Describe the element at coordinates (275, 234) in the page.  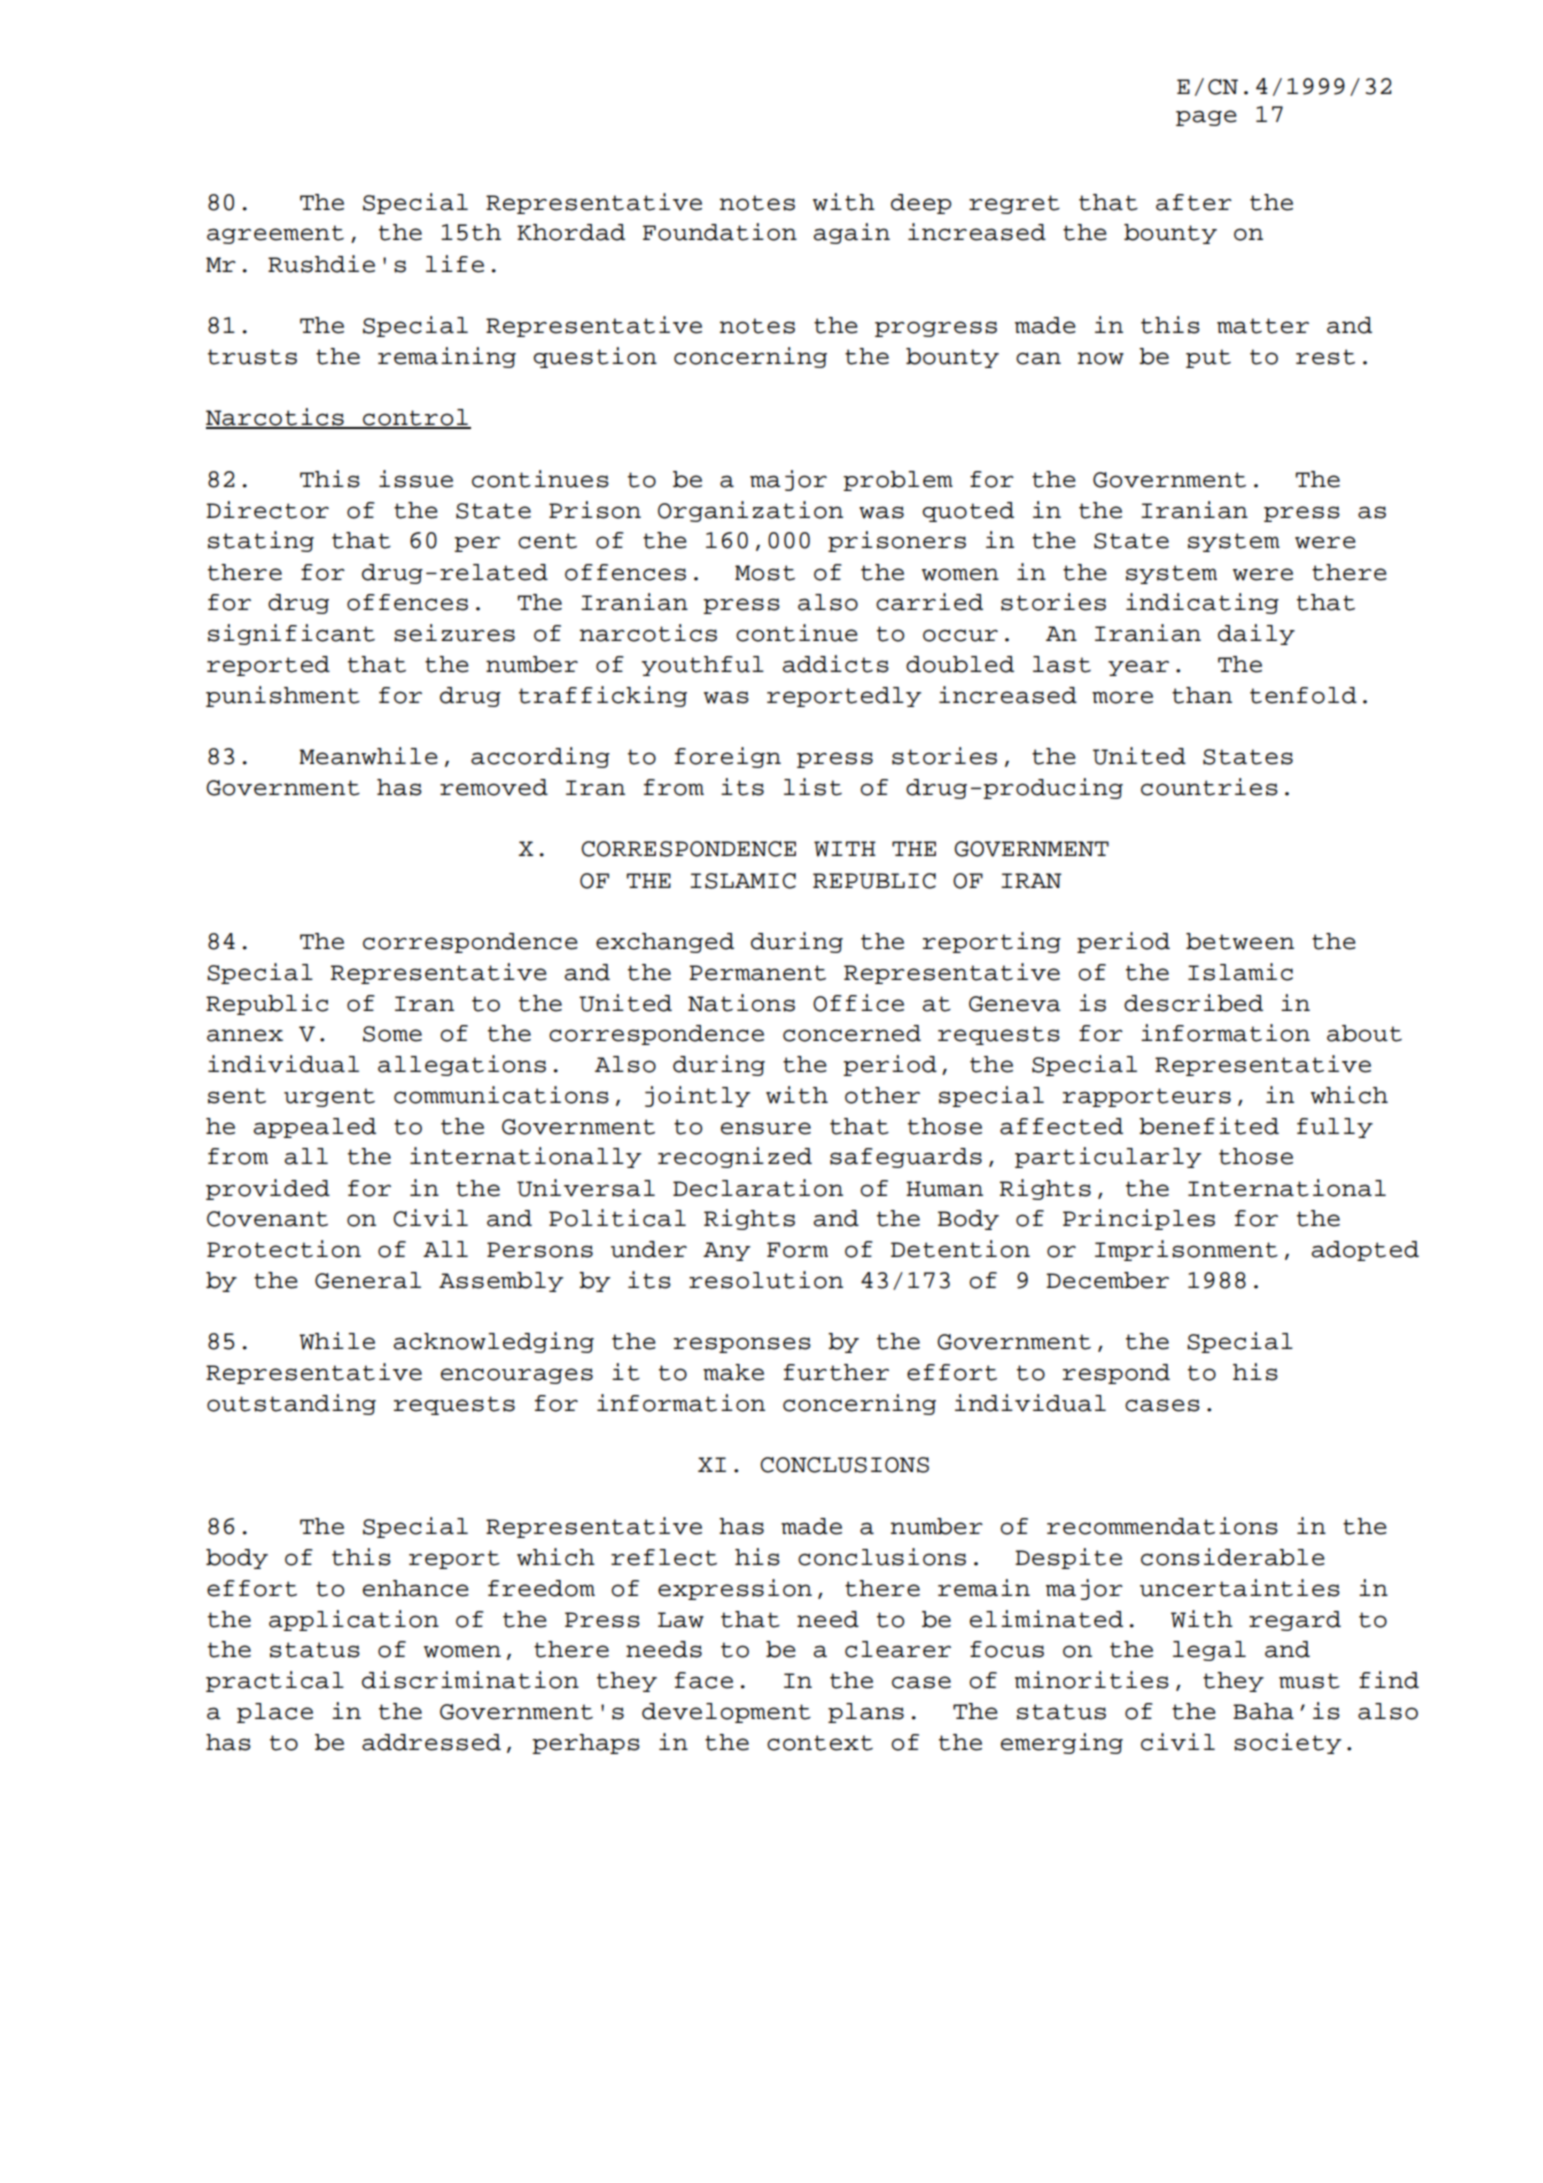
I see `agreement` at that location.
